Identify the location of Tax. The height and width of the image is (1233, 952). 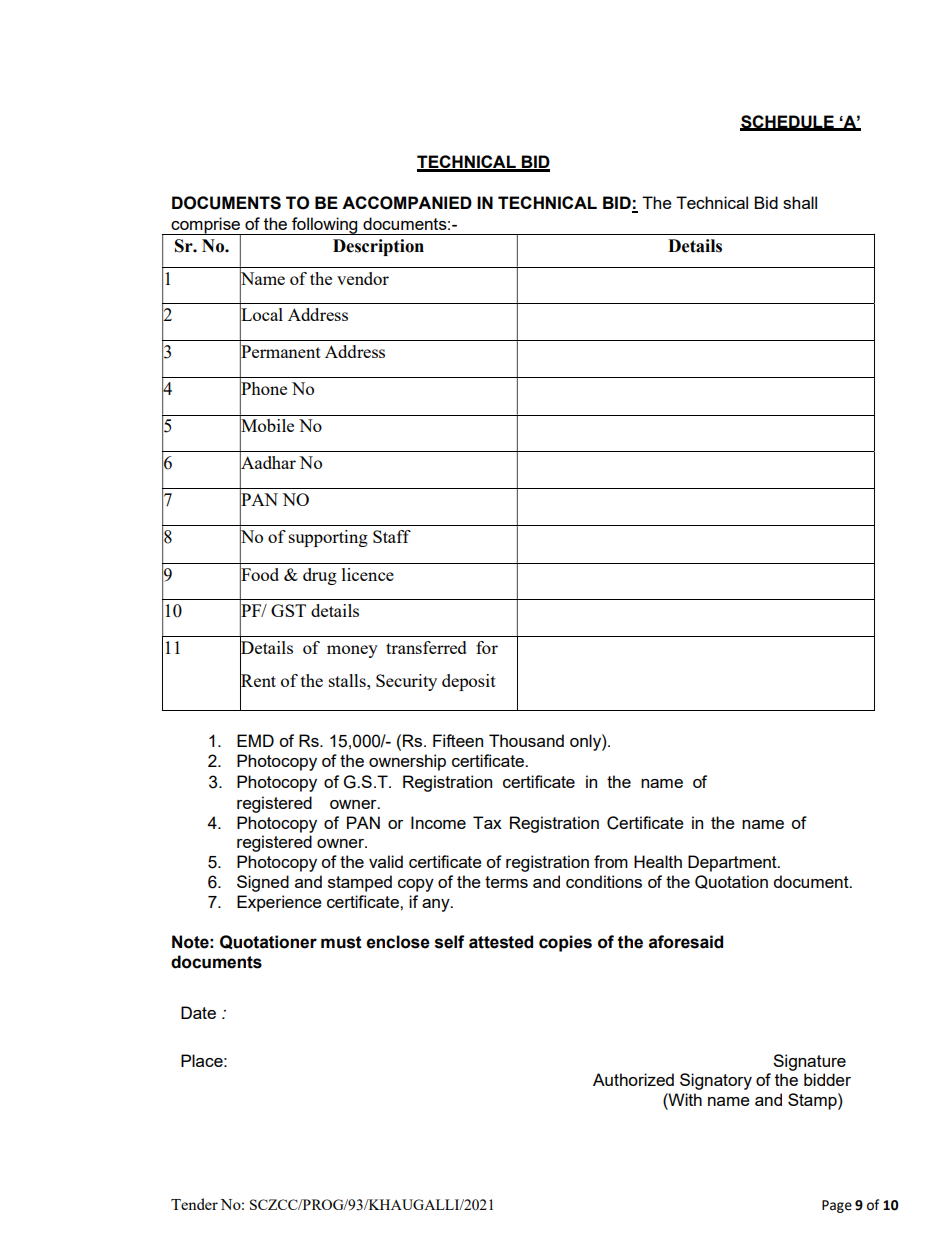
(487, 822).
